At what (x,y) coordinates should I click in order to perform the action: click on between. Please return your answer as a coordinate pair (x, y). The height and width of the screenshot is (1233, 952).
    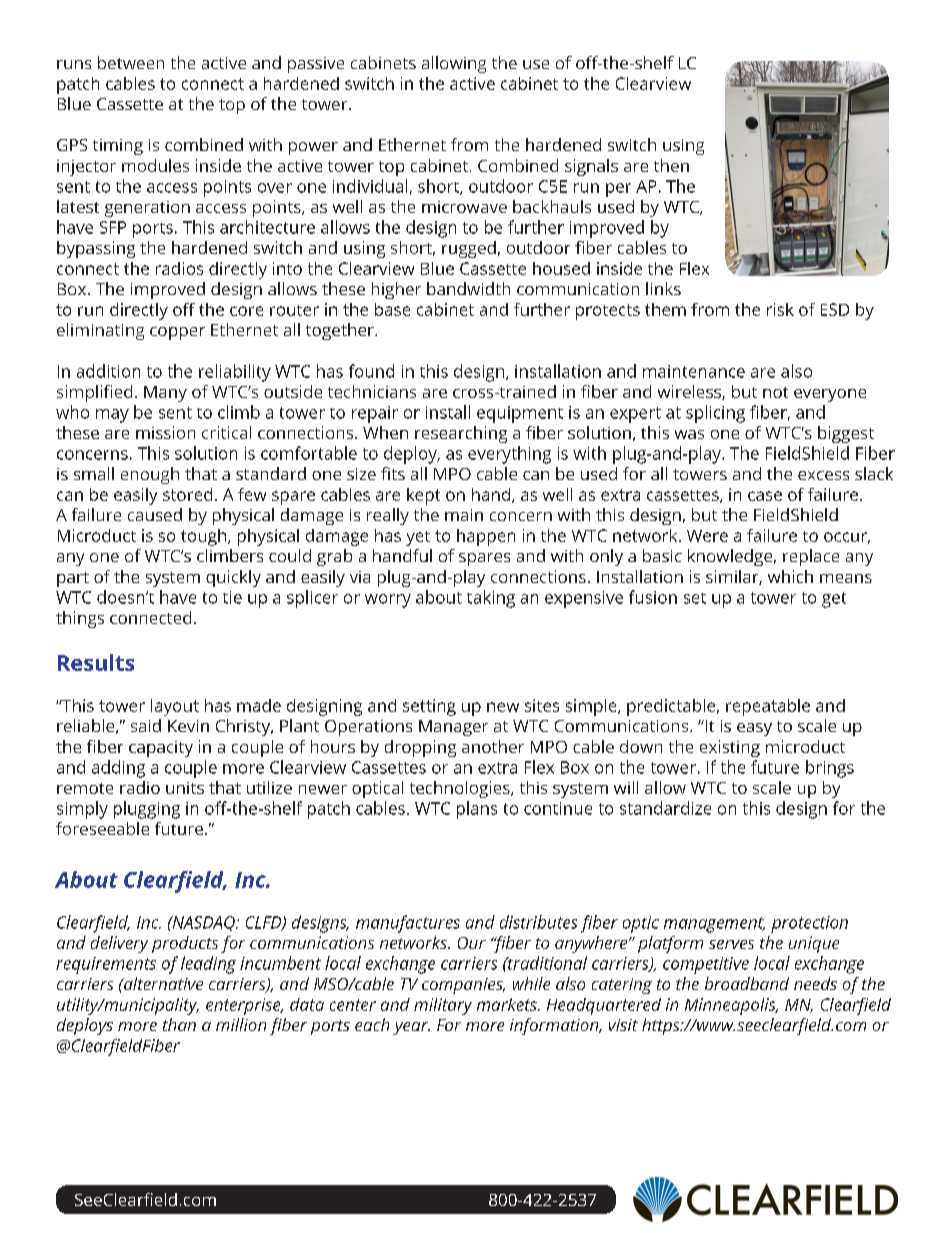
    Looking at the image, I should click on (131, 62).
